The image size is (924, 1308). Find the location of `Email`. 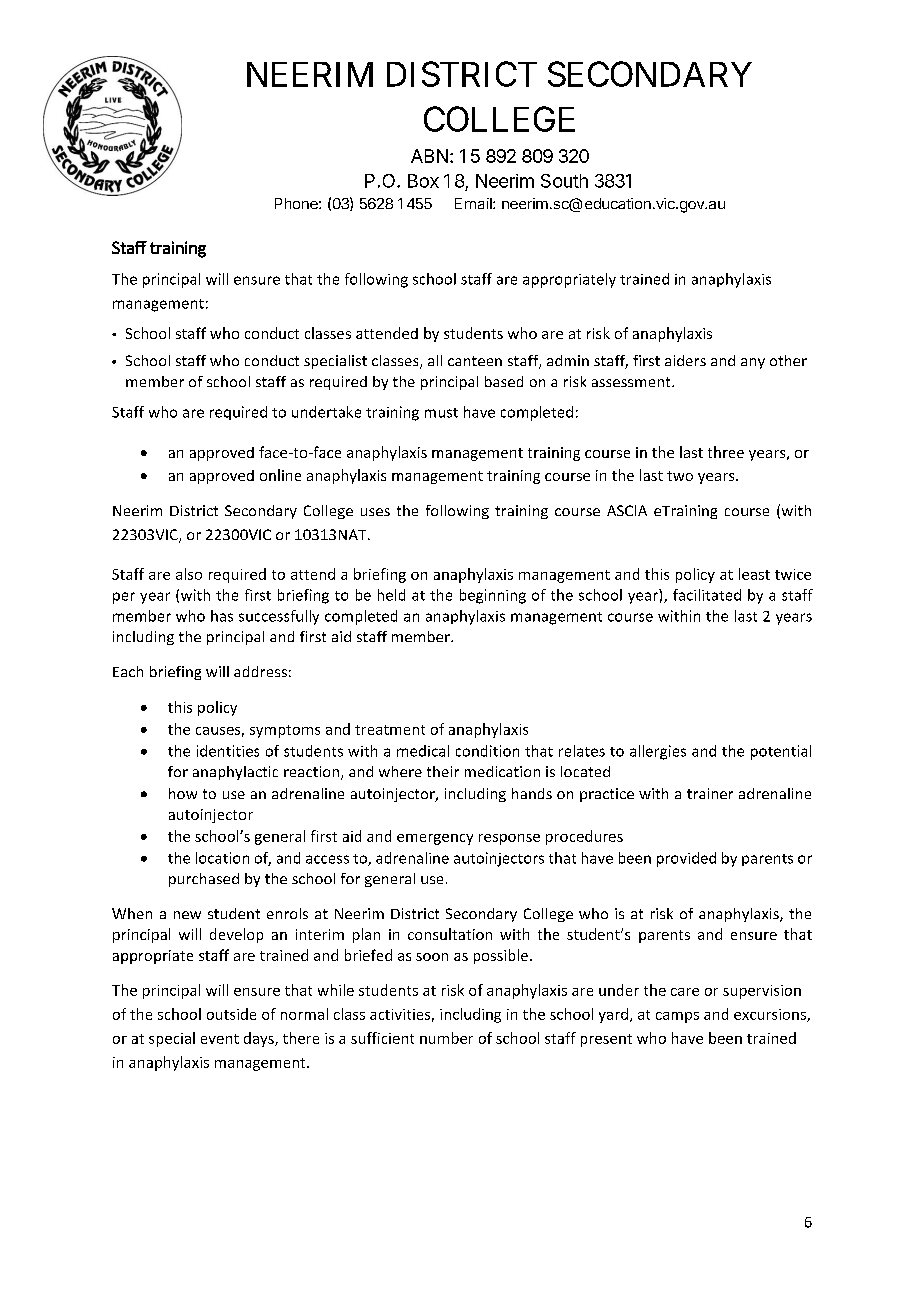

Email is located at coordinates (474, 203).
